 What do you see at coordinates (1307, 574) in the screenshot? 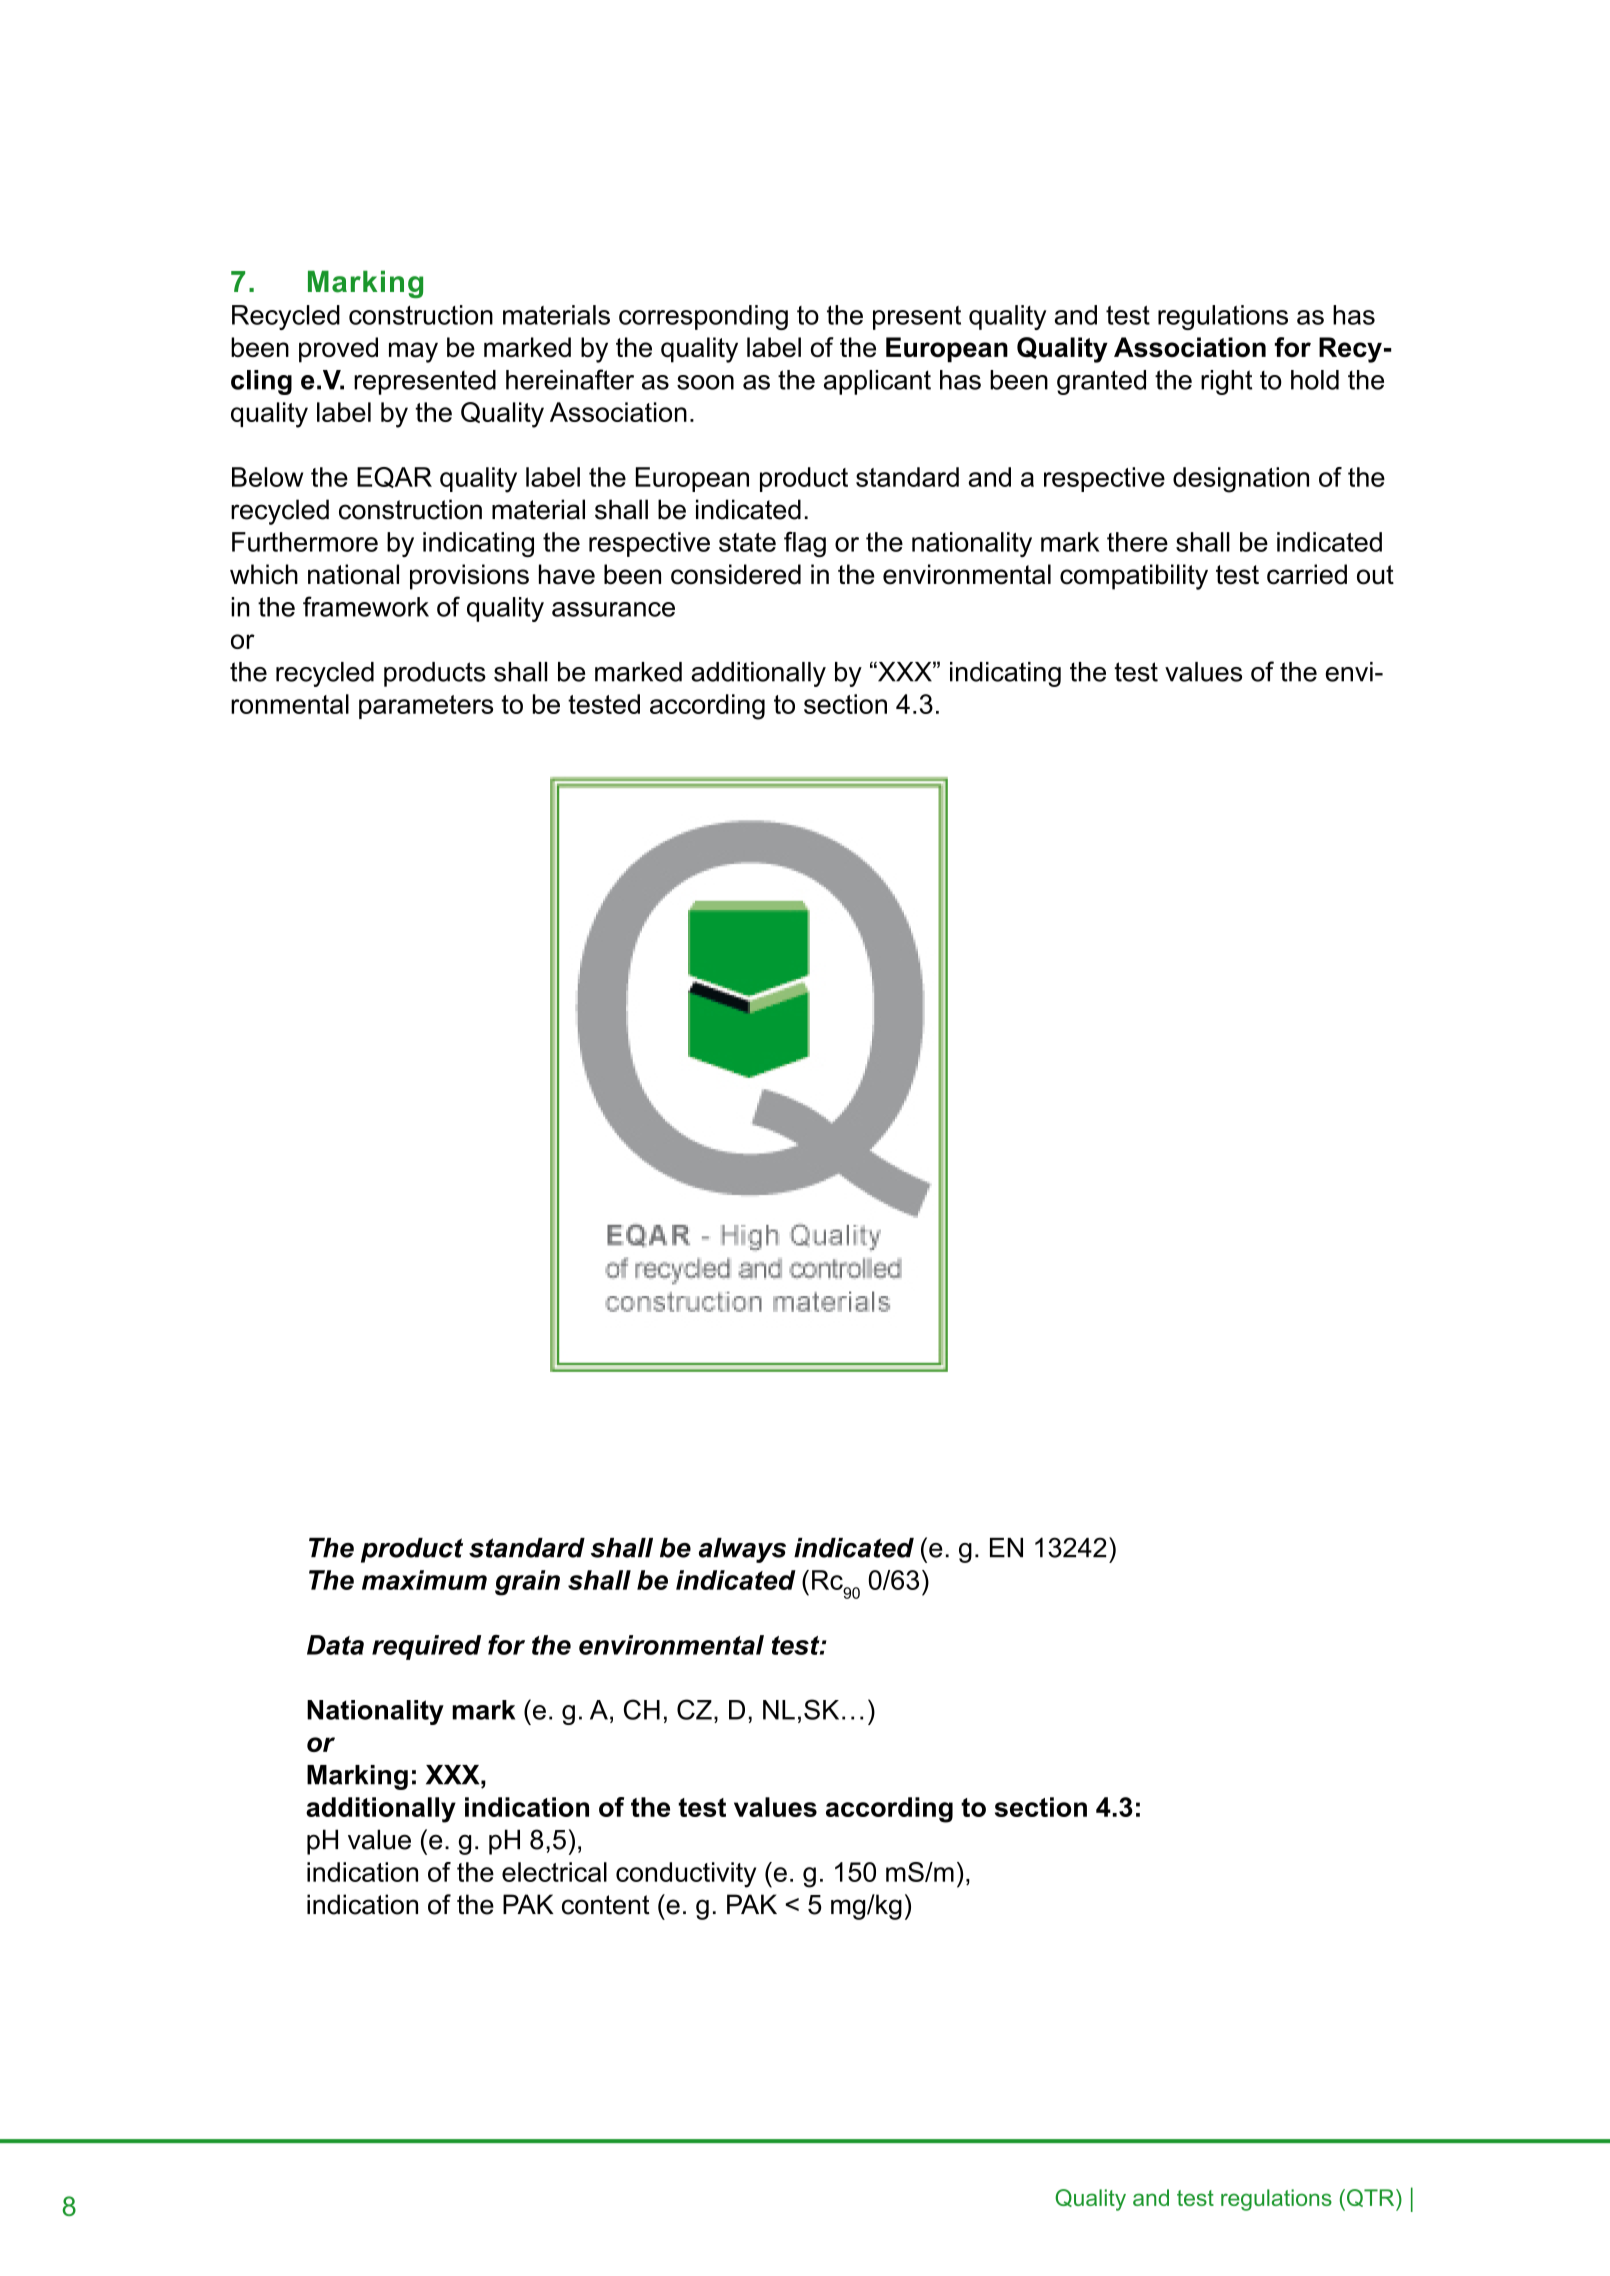
I see `carried` at bounding box center [1307, 574].
